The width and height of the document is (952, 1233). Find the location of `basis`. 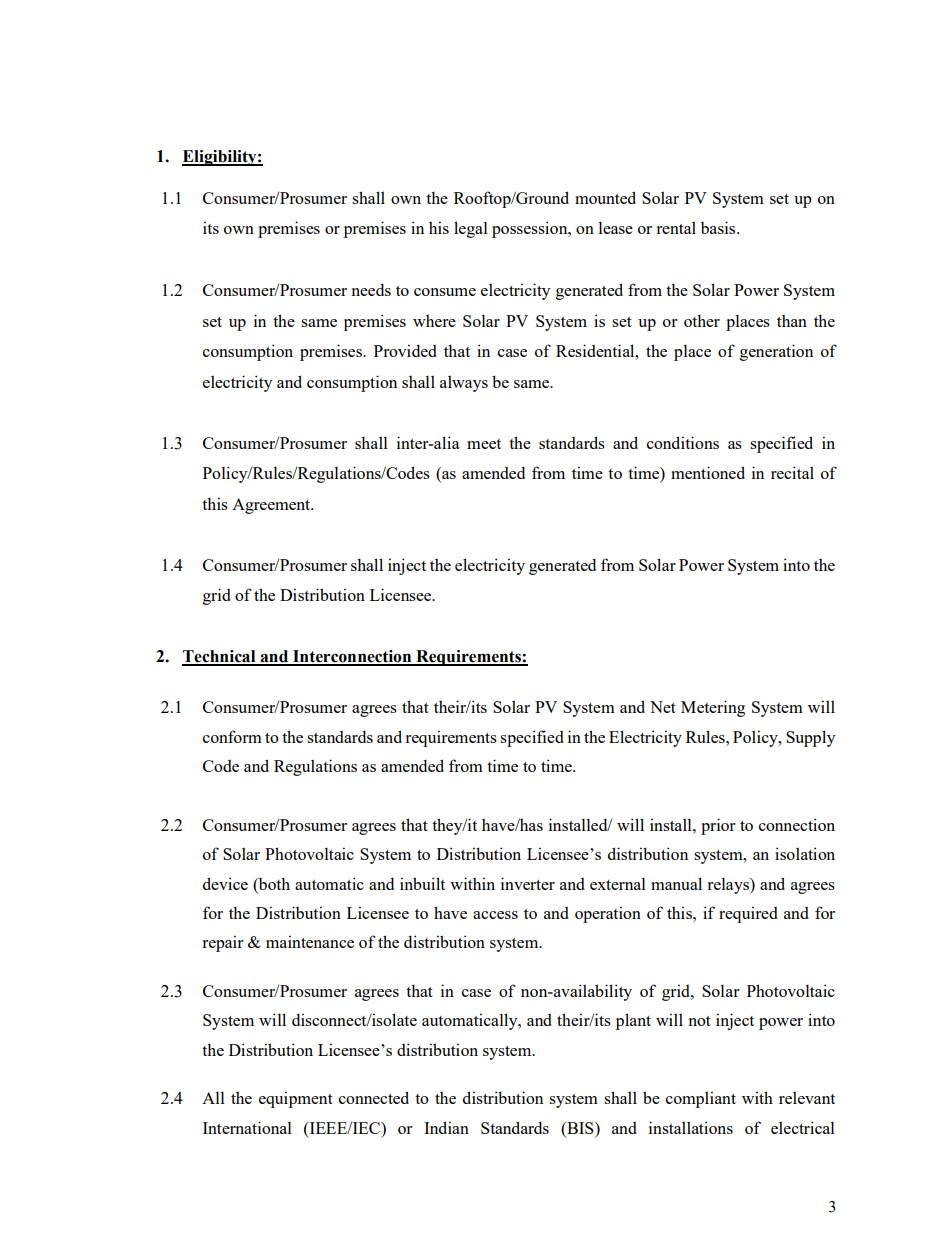

basis is located at coordinates (719, 227).
